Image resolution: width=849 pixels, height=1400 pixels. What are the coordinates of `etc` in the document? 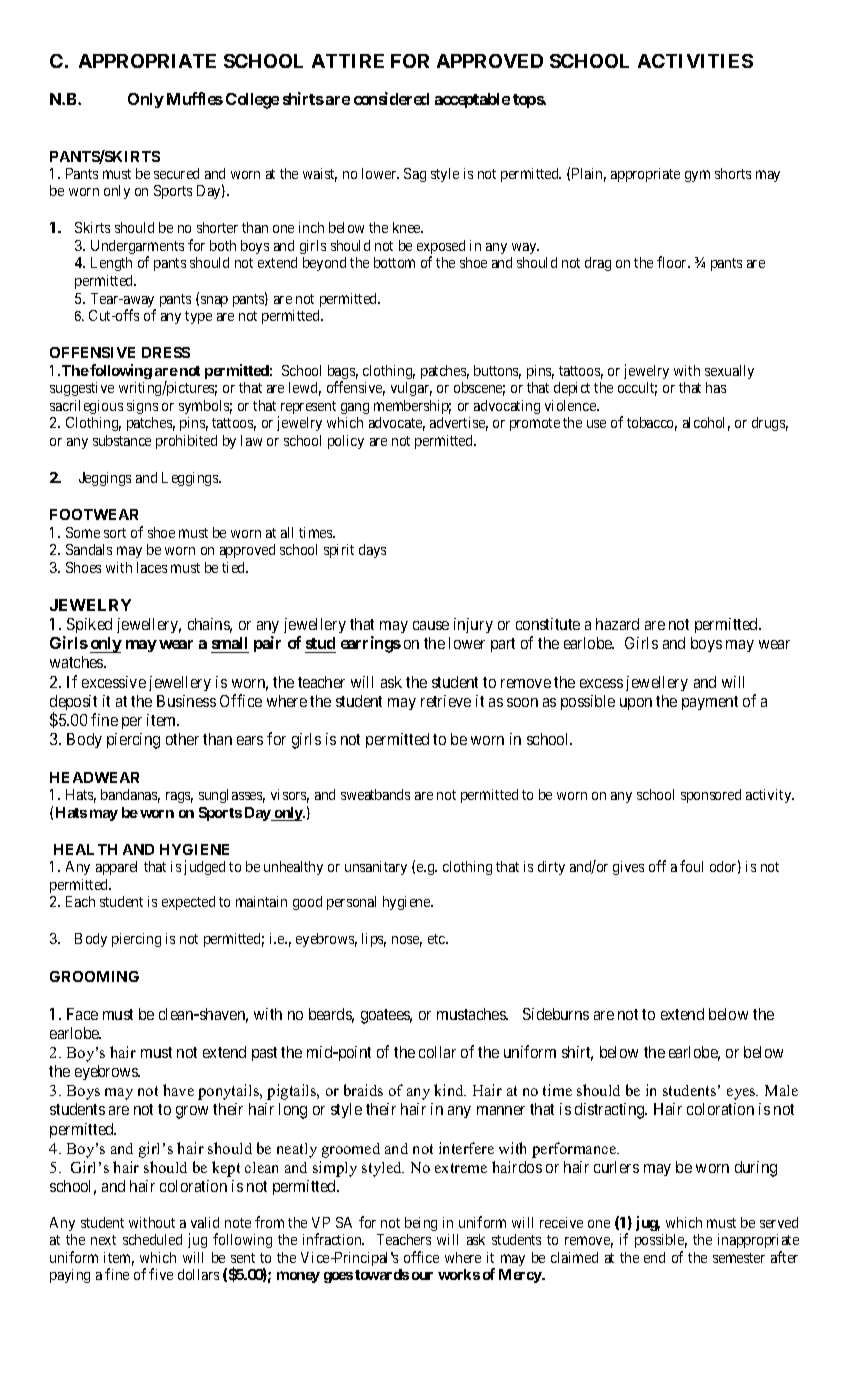 It's located at (437, 939).
